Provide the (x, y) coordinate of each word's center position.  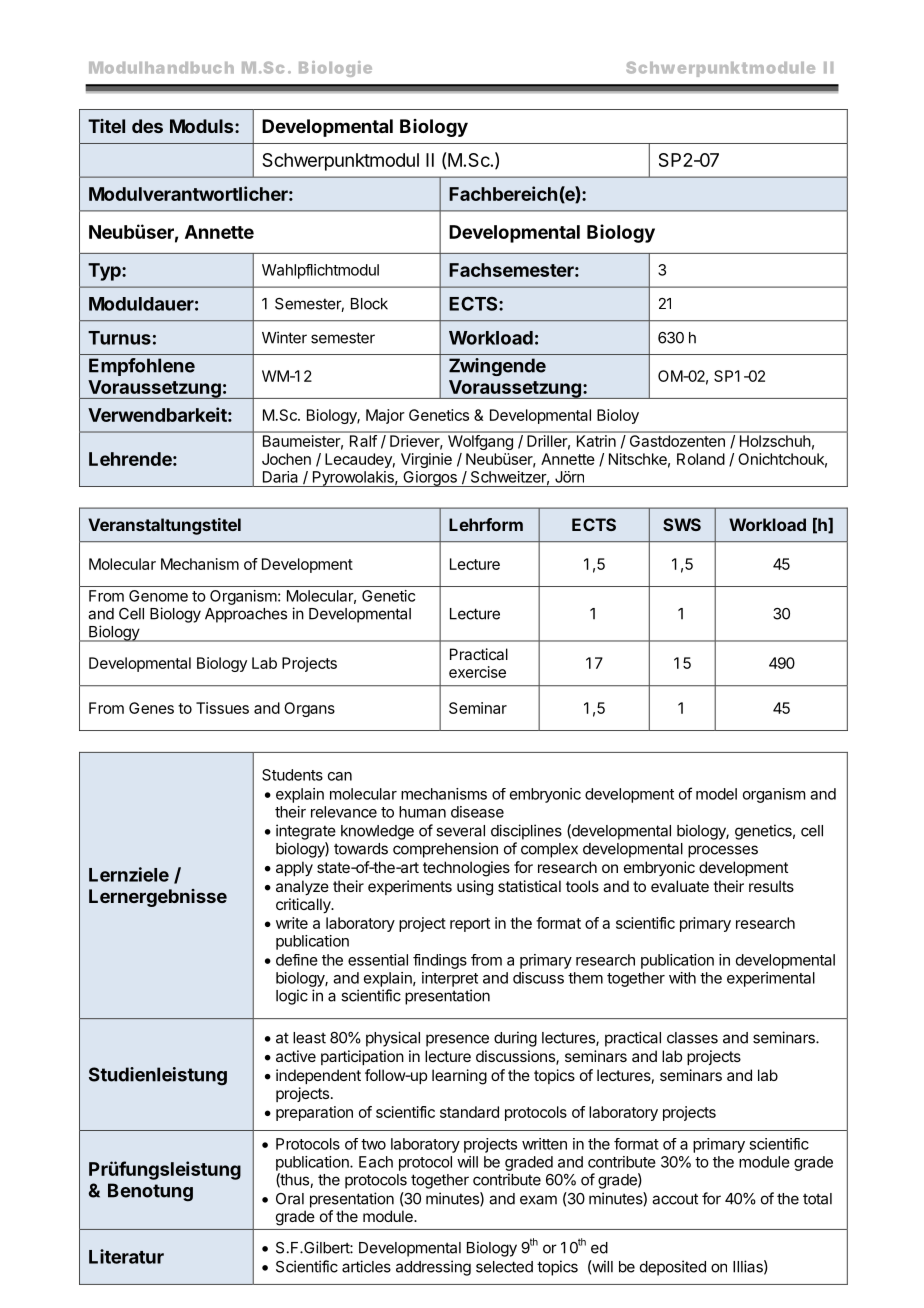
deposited (673, 1268)
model (716, 794)
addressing (433, 1268)
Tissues (222, 708)
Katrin (596, 441)
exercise (477, 672)
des (147, 126)
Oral (290, 1199)
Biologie (335, 69)
